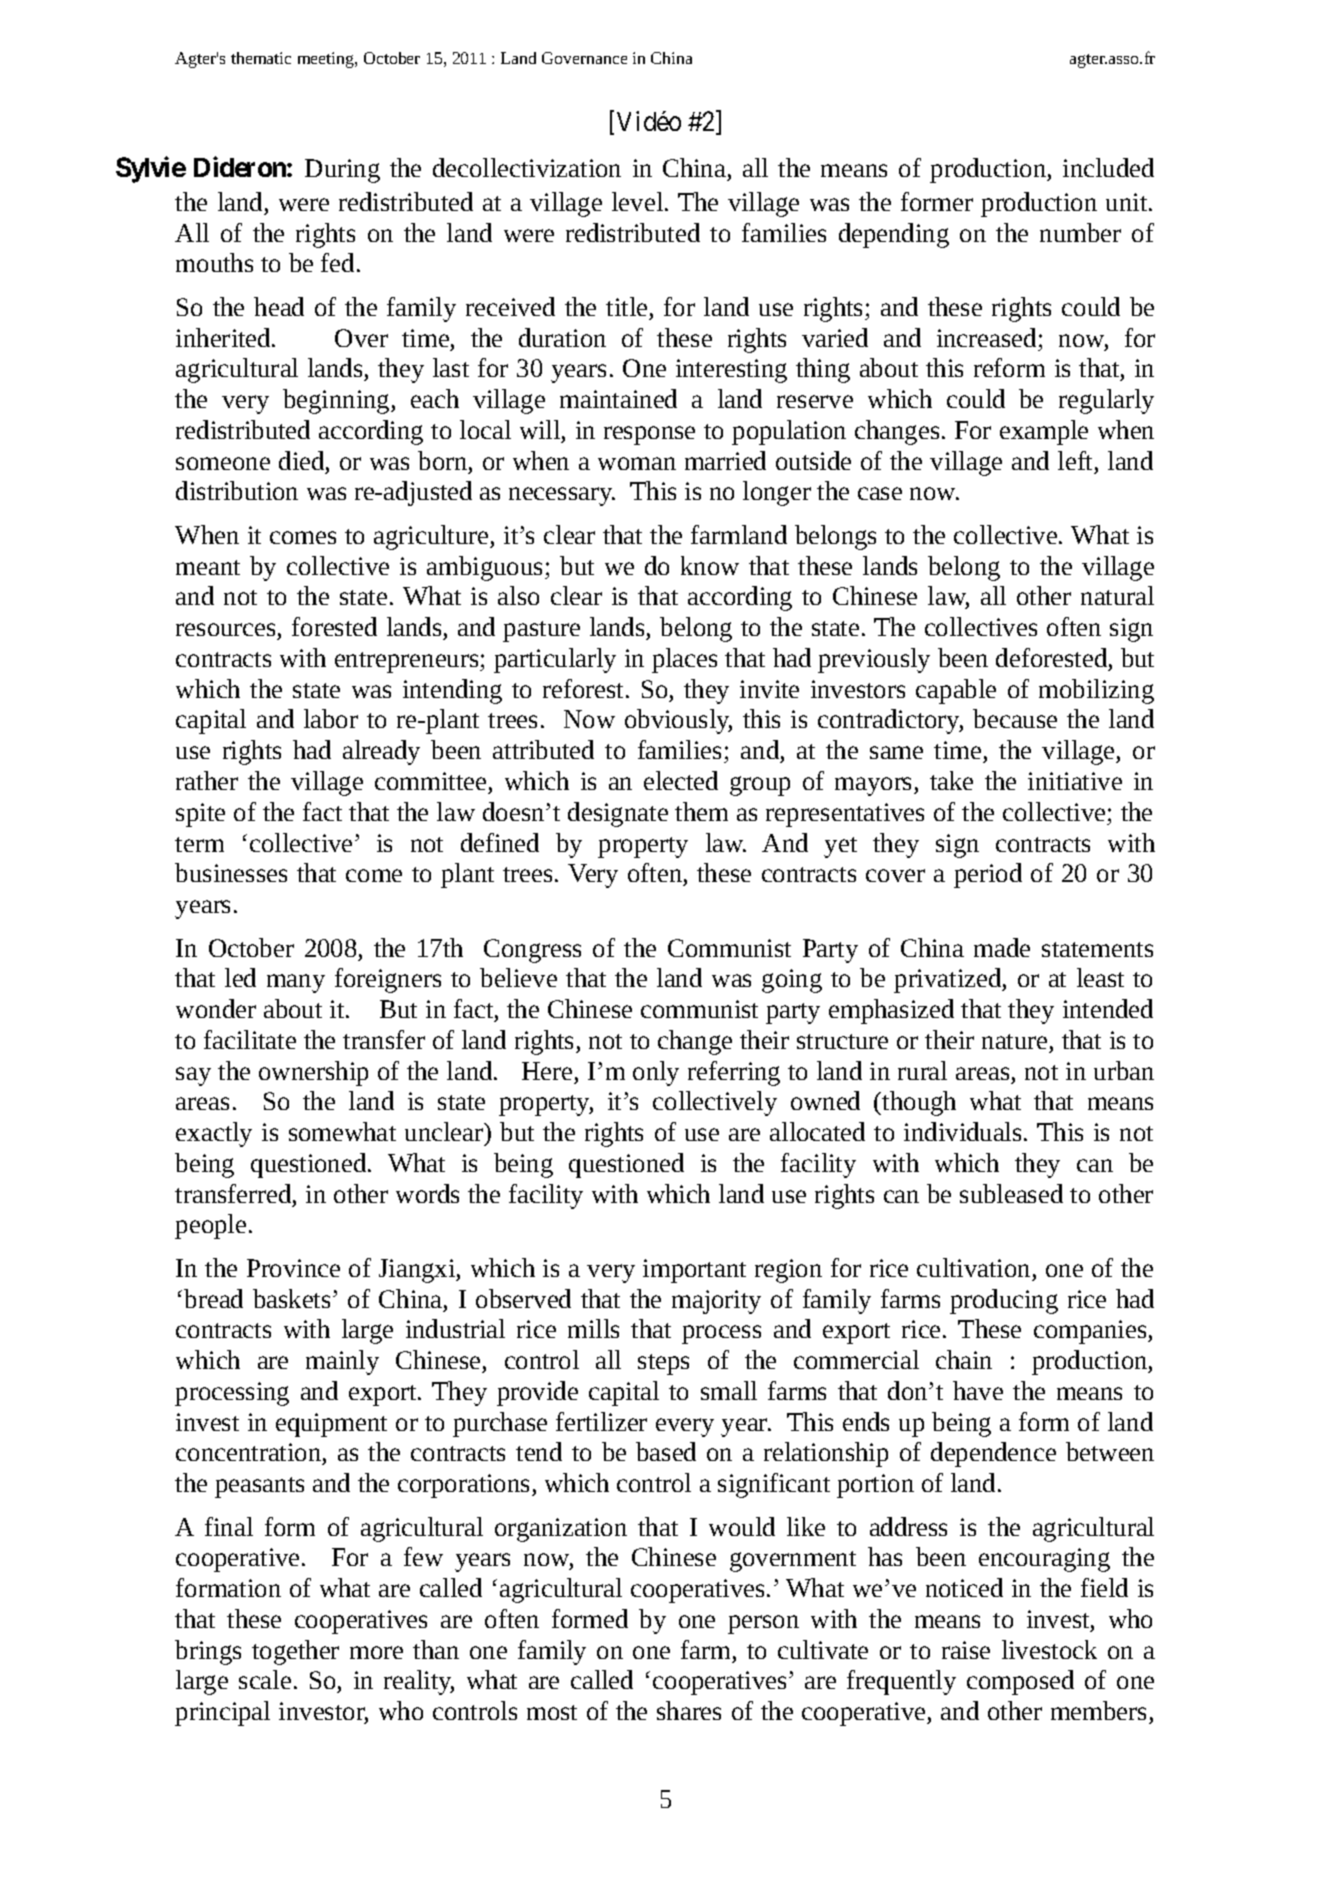  I want to click on Province, so click(293, 1268).
